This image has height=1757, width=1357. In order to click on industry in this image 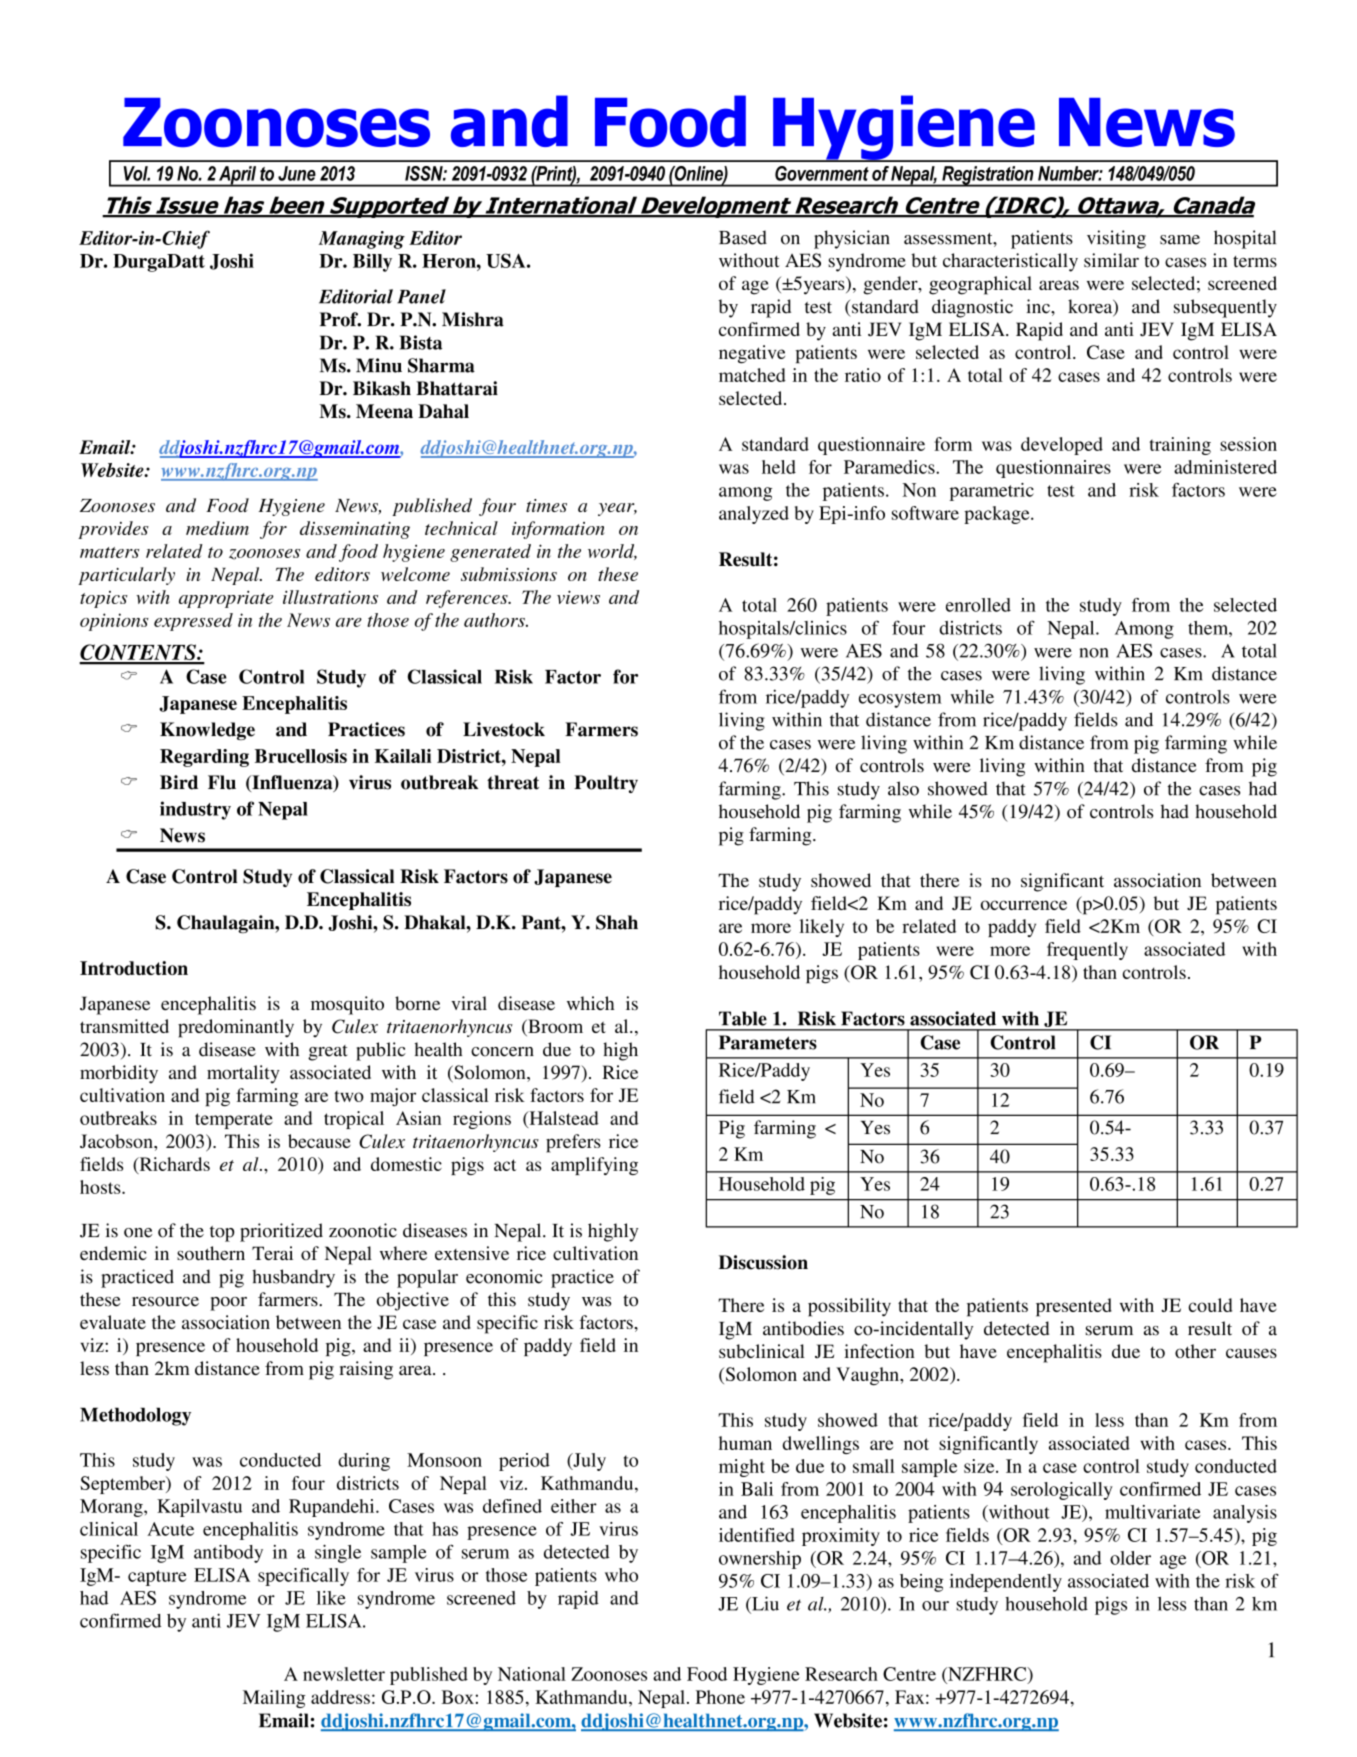, I will do `click(195, 810)`.
